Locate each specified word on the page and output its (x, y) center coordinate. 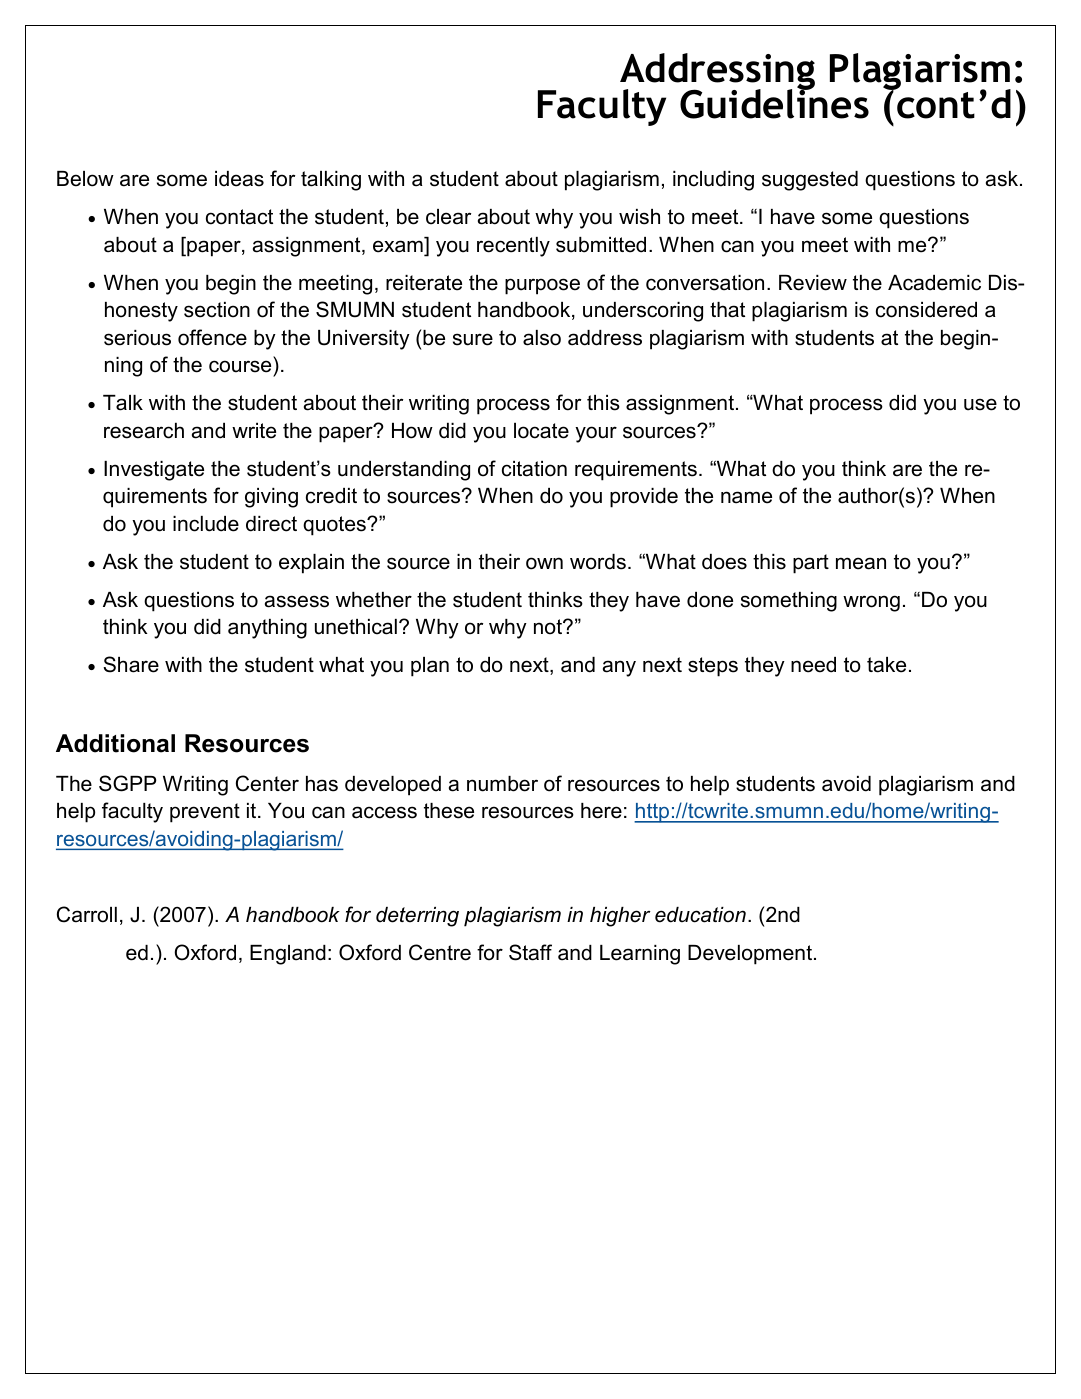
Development (750, 955)
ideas (239, 179)
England (288, 955)
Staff (530, 952)
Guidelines (774, 103)
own (544, 563)
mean (861, 563)
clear (448, 217)
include (206, 524)
